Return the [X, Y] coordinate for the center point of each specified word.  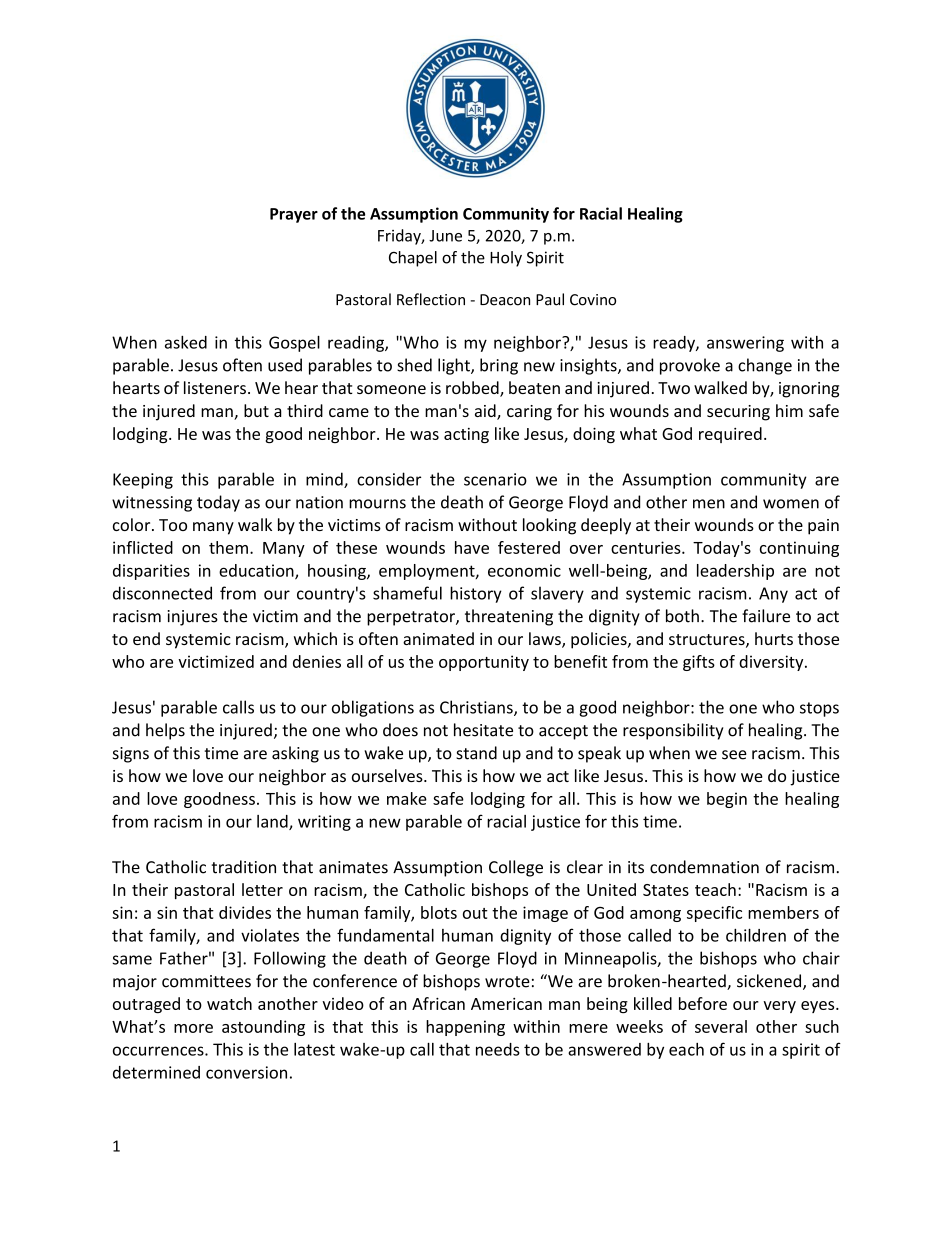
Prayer [294, 215]
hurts [774, 638]
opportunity [484, 663]
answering [745, 344]
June [445, 236]
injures [193, 618]
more [193, 1028]
